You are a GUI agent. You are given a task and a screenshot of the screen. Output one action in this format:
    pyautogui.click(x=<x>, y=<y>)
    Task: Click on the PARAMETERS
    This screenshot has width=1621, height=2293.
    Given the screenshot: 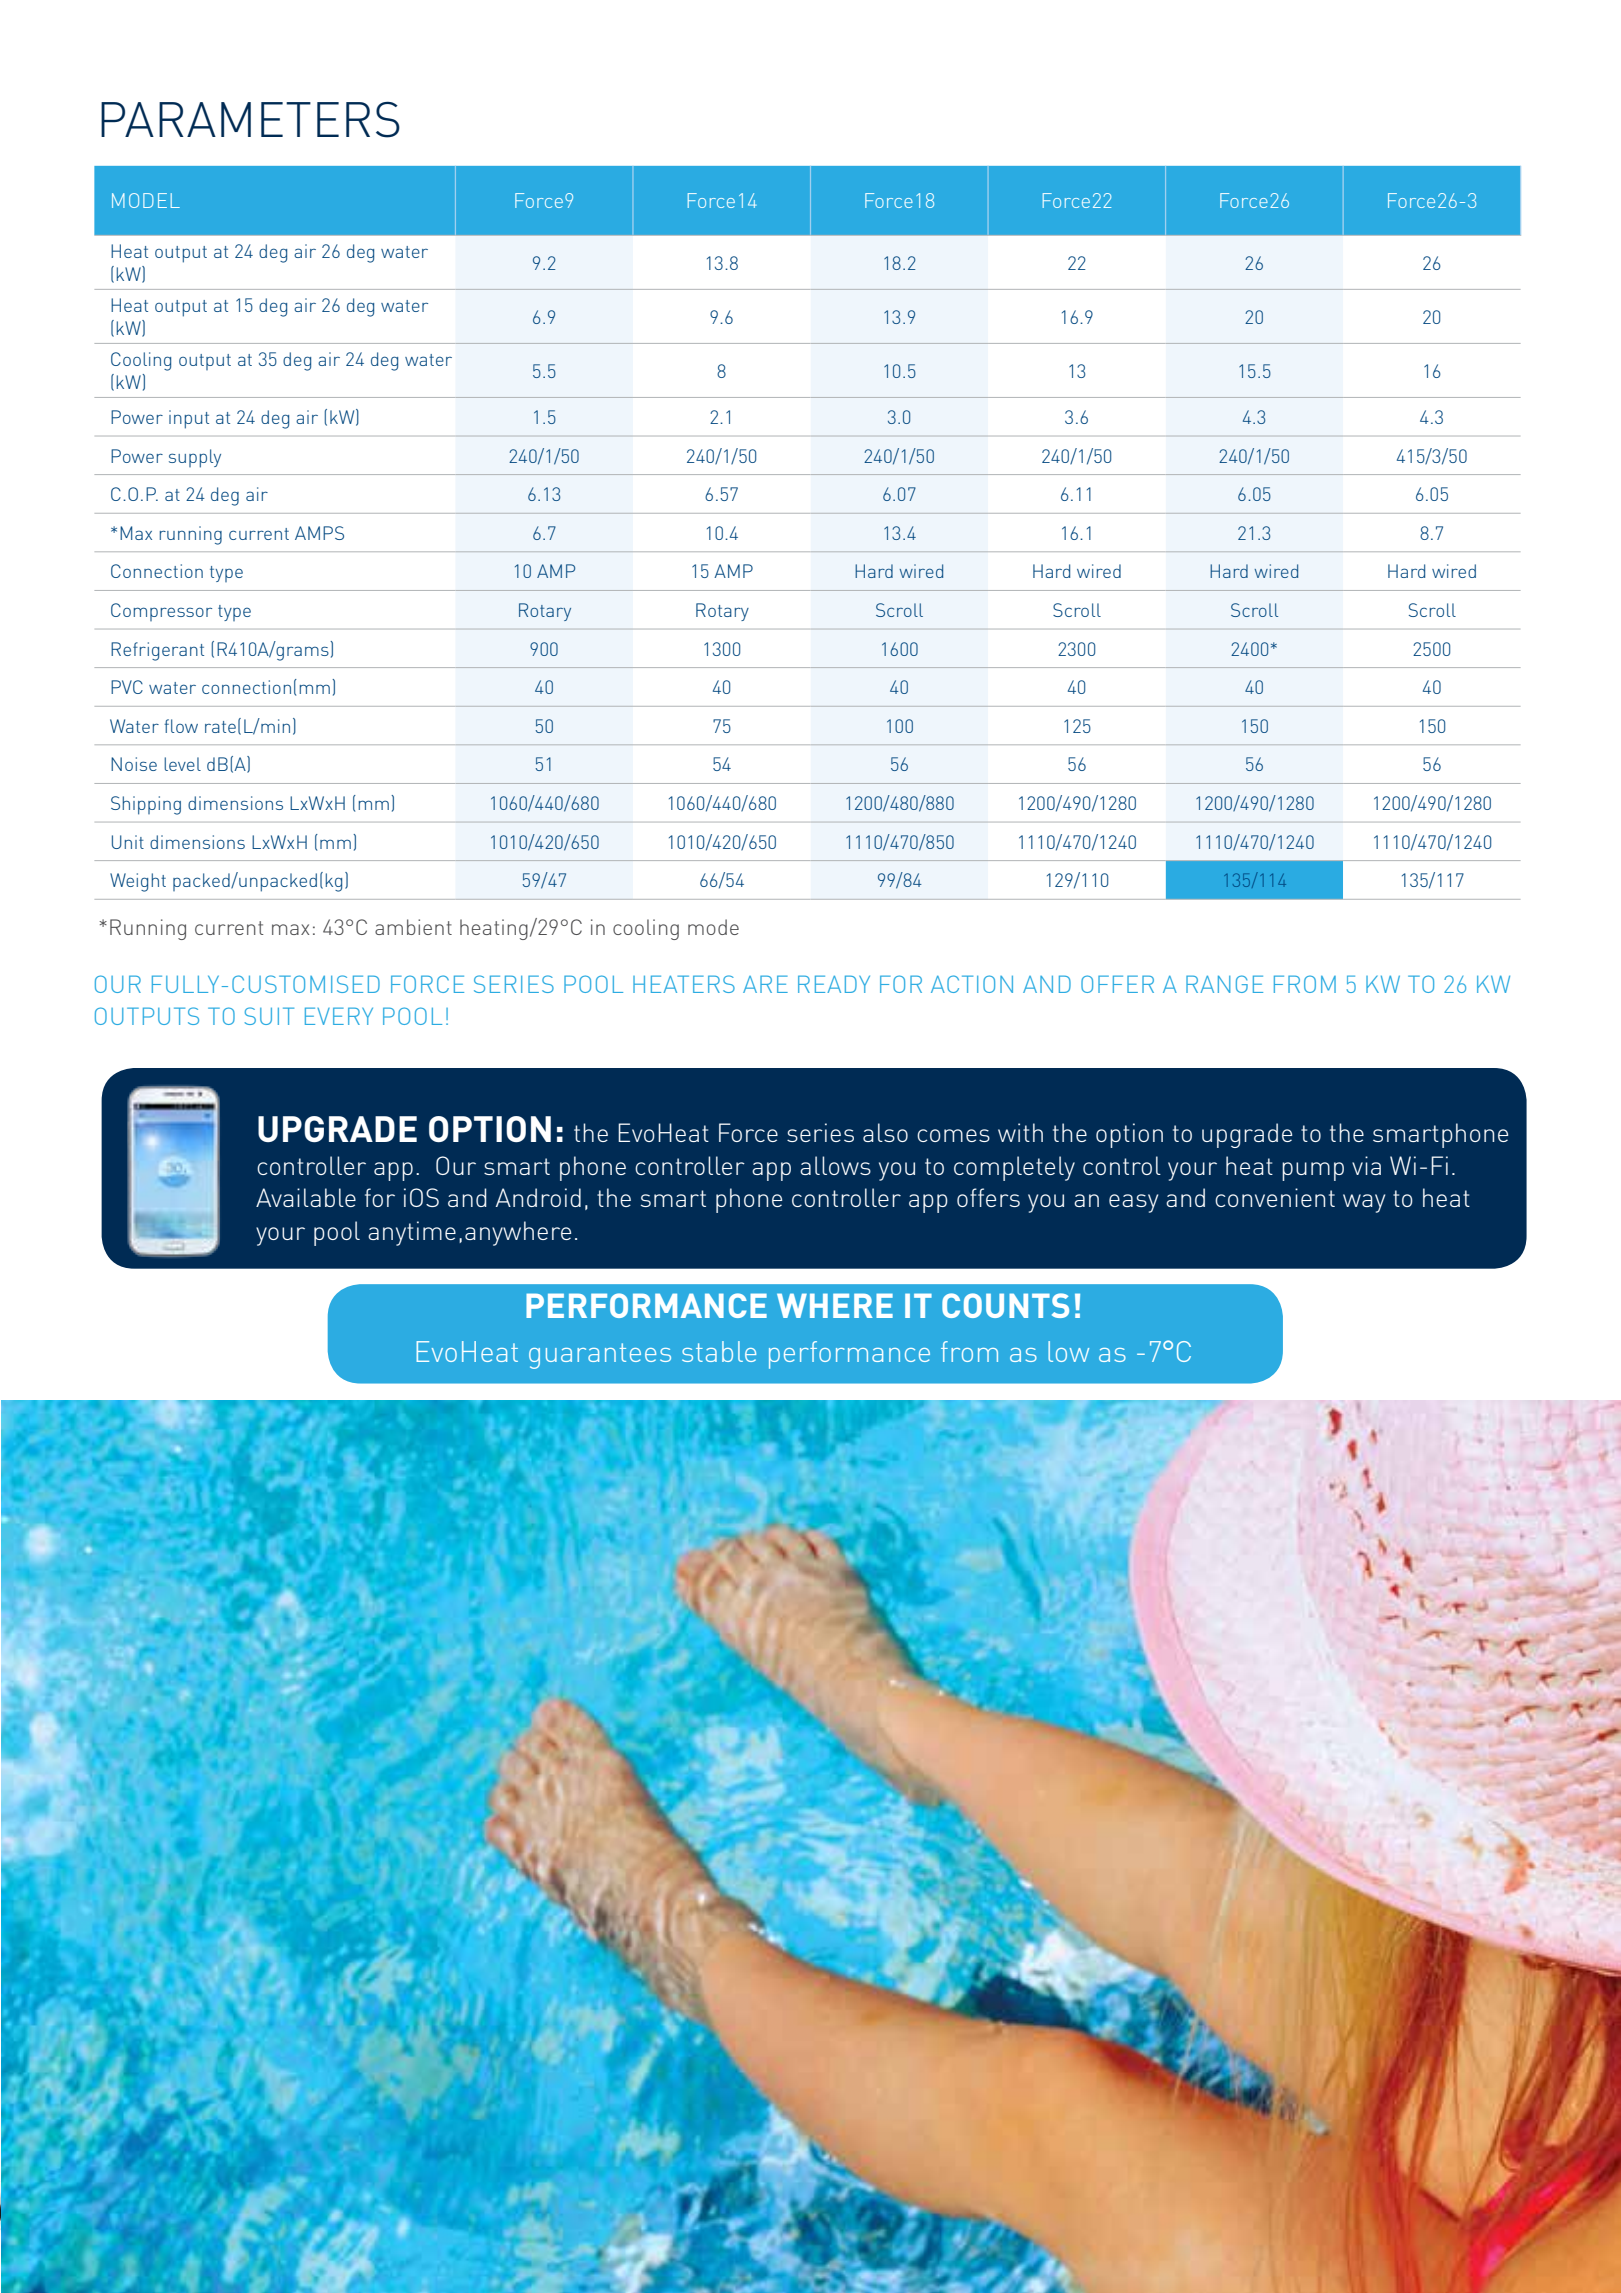 What is the action you would take?
    pyautogui.click(x=250, y=120)
